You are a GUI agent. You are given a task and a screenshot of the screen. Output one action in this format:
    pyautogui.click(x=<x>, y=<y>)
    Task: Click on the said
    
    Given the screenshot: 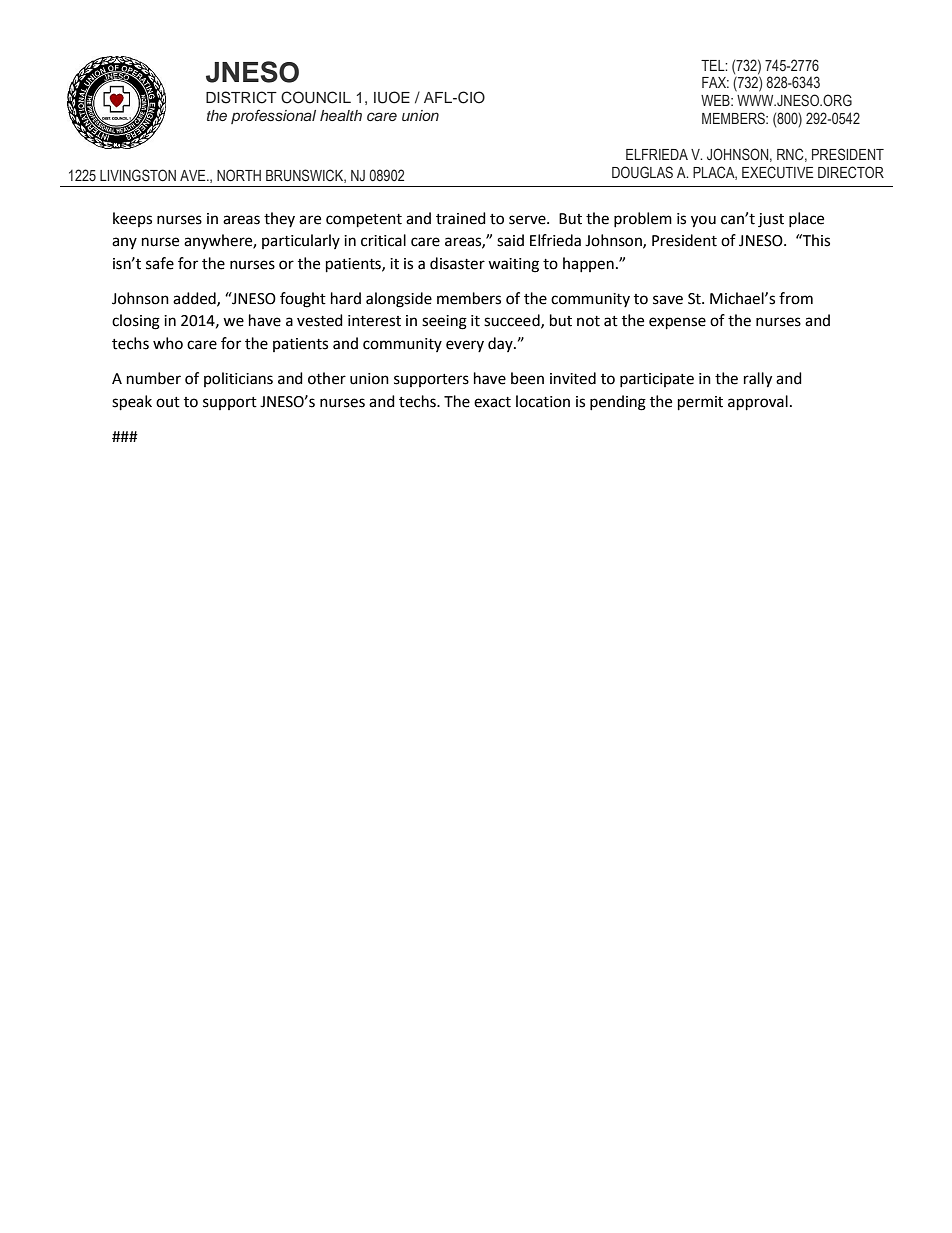 What is the action you would take?
    pyautogui.click(x=510, y=240)
